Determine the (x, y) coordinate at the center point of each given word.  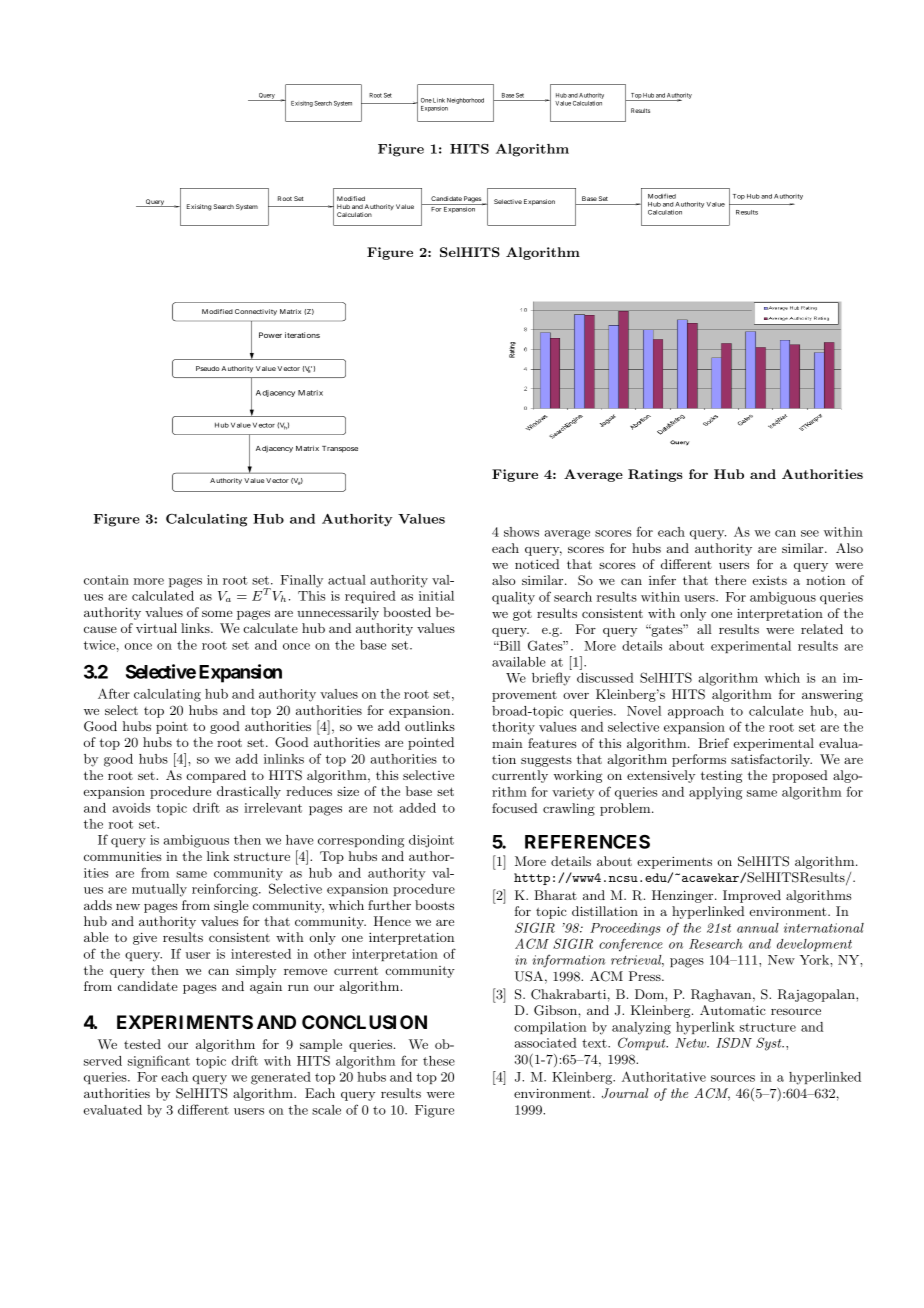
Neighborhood (465, 101)
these (439, 1061)
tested (142, 1044)
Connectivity (256, 312)
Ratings (655, 475)
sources (733, 1078)
